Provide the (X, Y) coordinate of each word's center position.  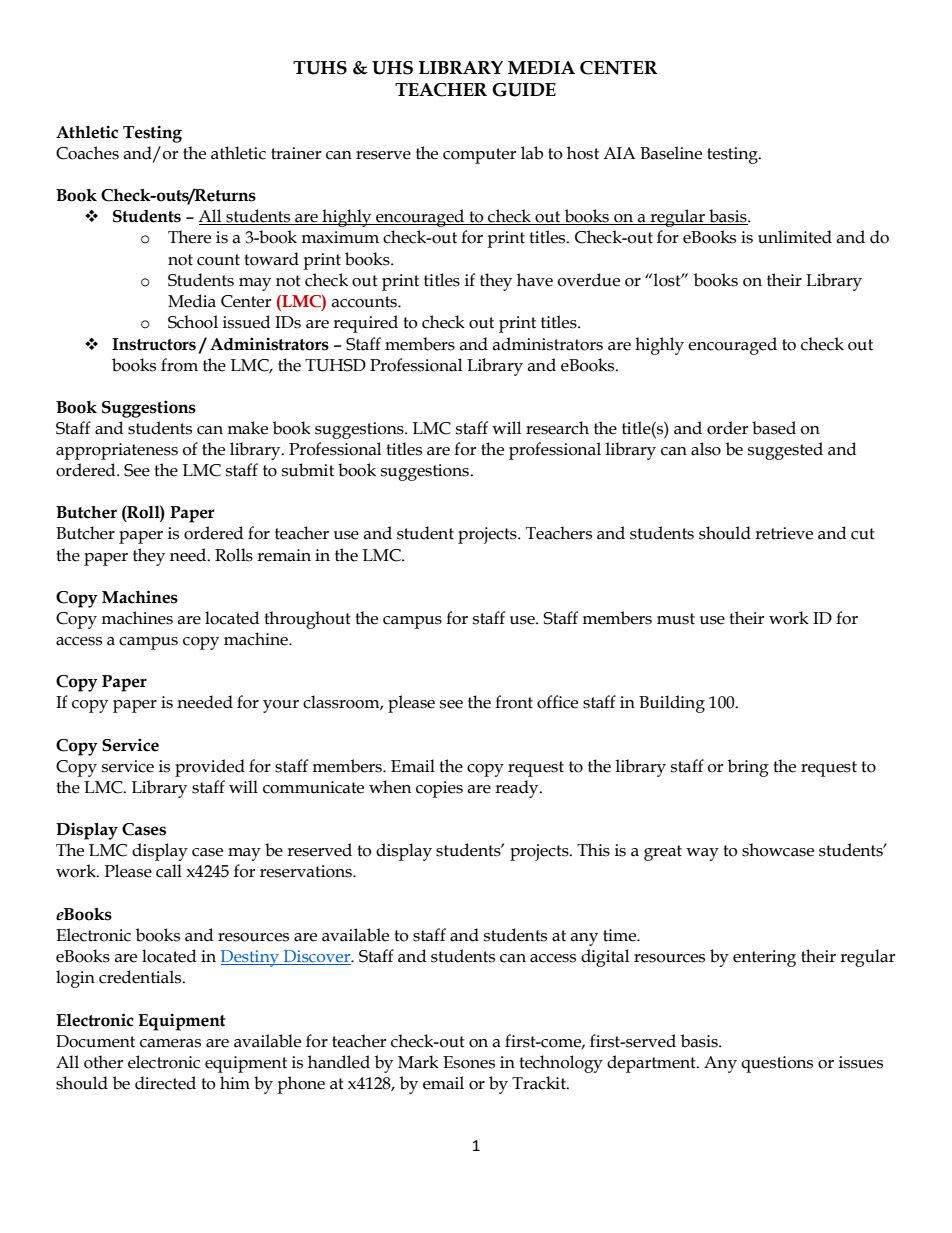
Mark (418, 1062)
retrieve (784, 533)
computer (479, 156)
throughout (307, 620)
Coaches (87, 153)
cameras (170, 1043)
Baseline (671, 153)
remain (284, 555)
